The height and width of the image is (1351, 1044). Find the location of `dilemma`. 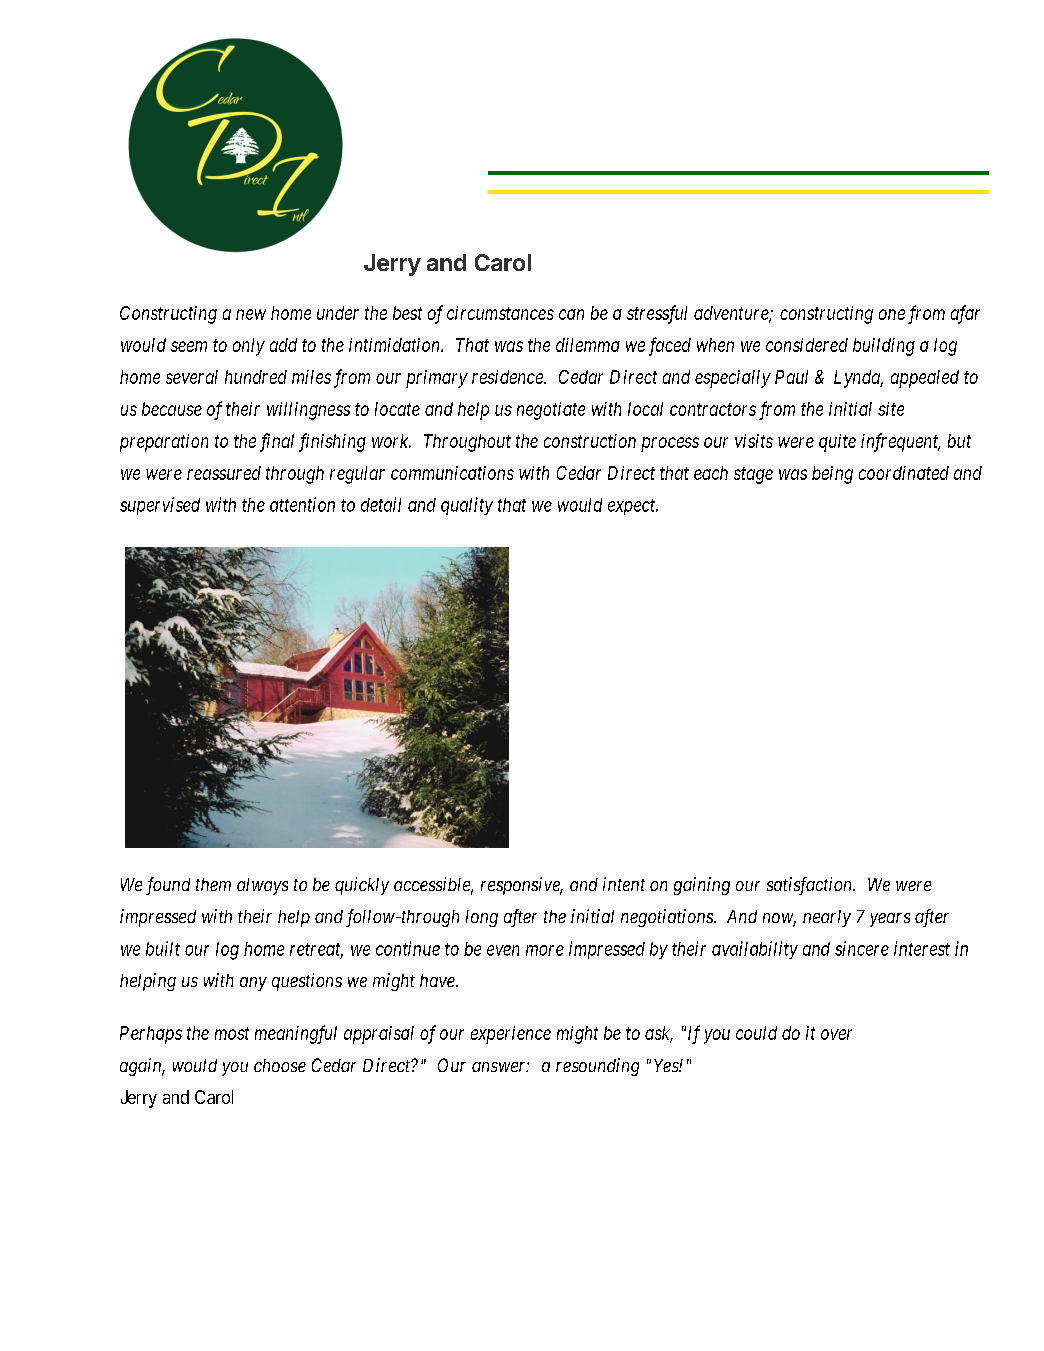

dilemma is located at coordinates (588, 345).
